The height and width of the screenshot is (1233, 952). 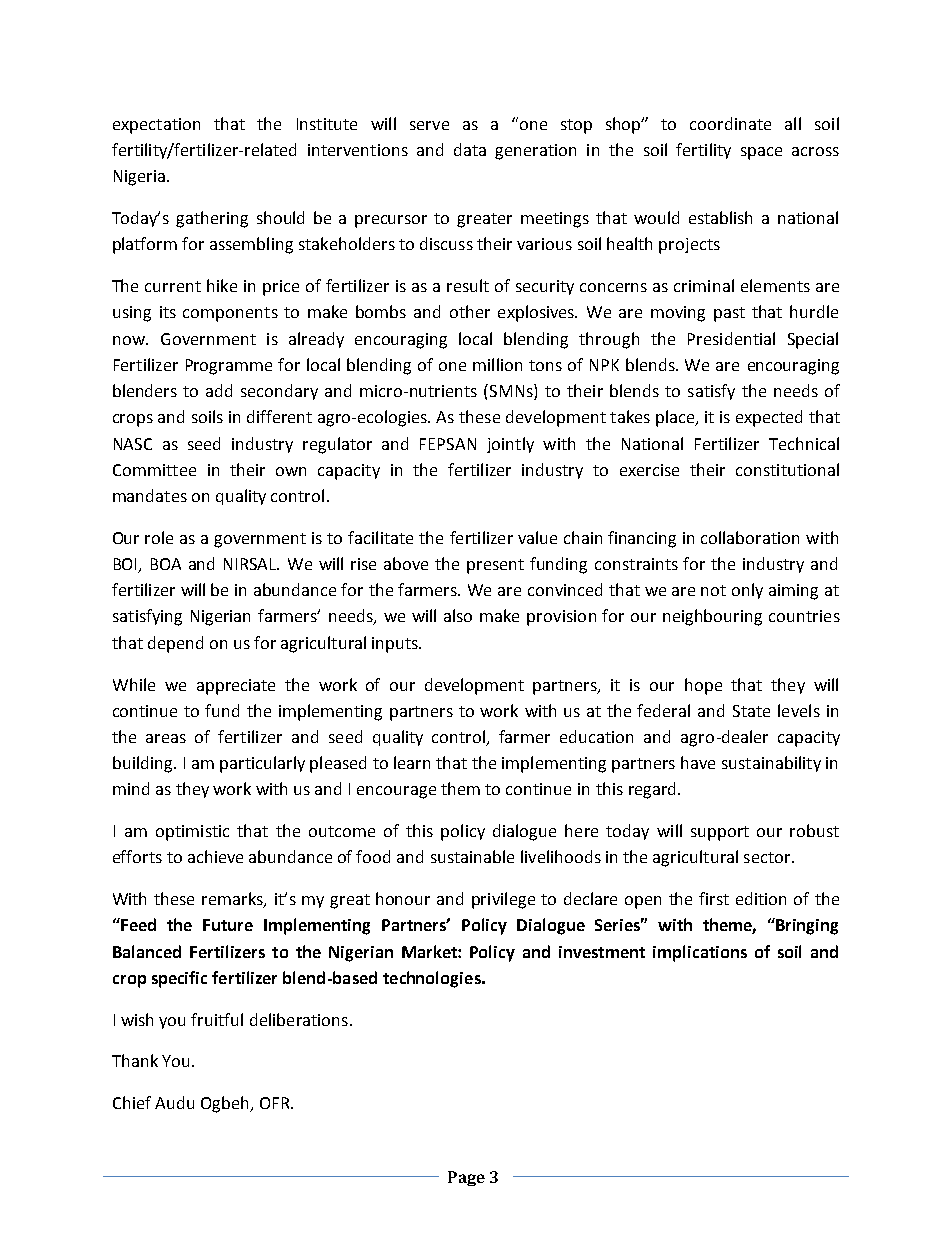 What do you see at coordinates (156, 126) in the screenshot?
I see `expectation` at bounding box center [156, 126].
